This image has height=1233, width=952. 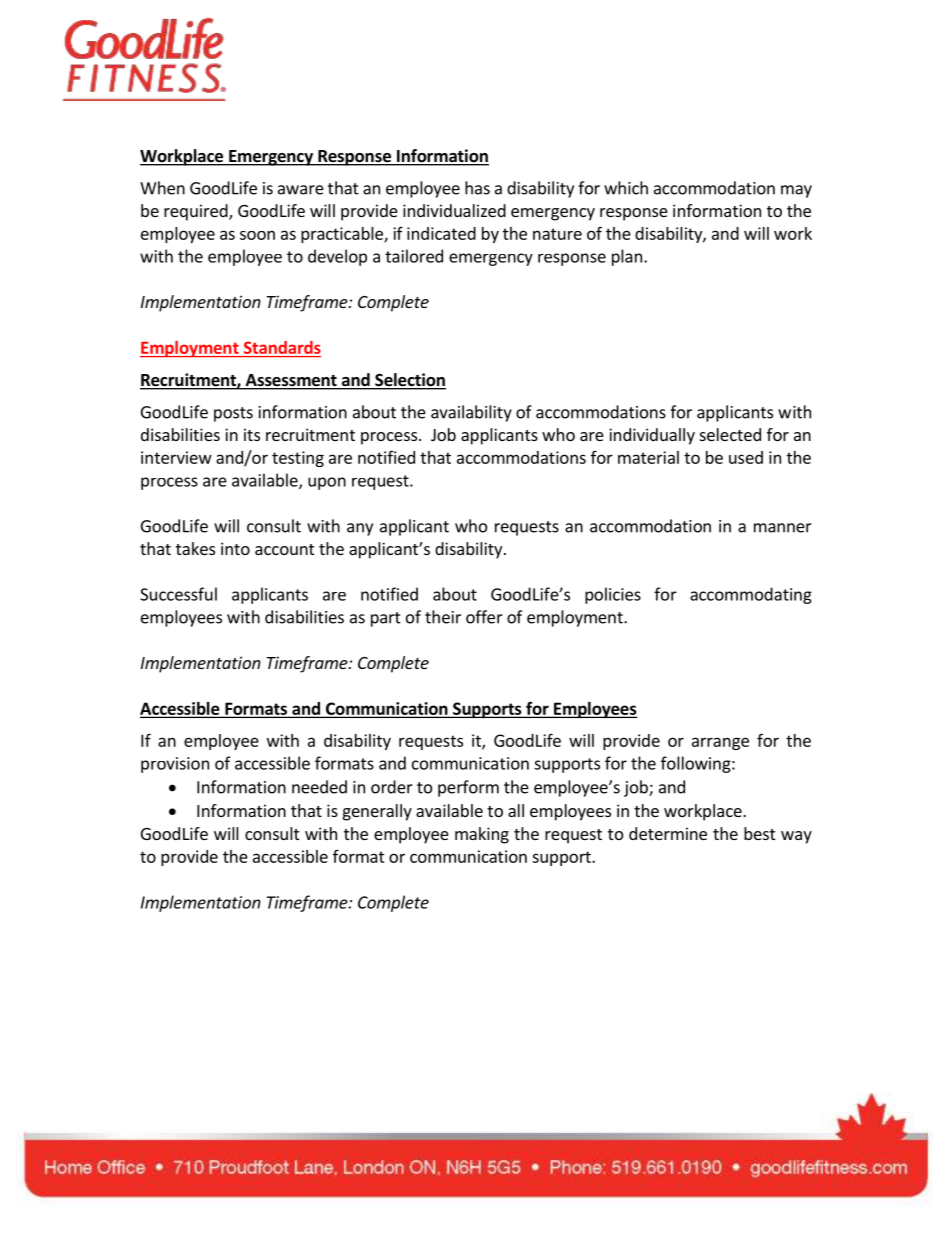 I want to click on posts, so click(x=233, y=414).
